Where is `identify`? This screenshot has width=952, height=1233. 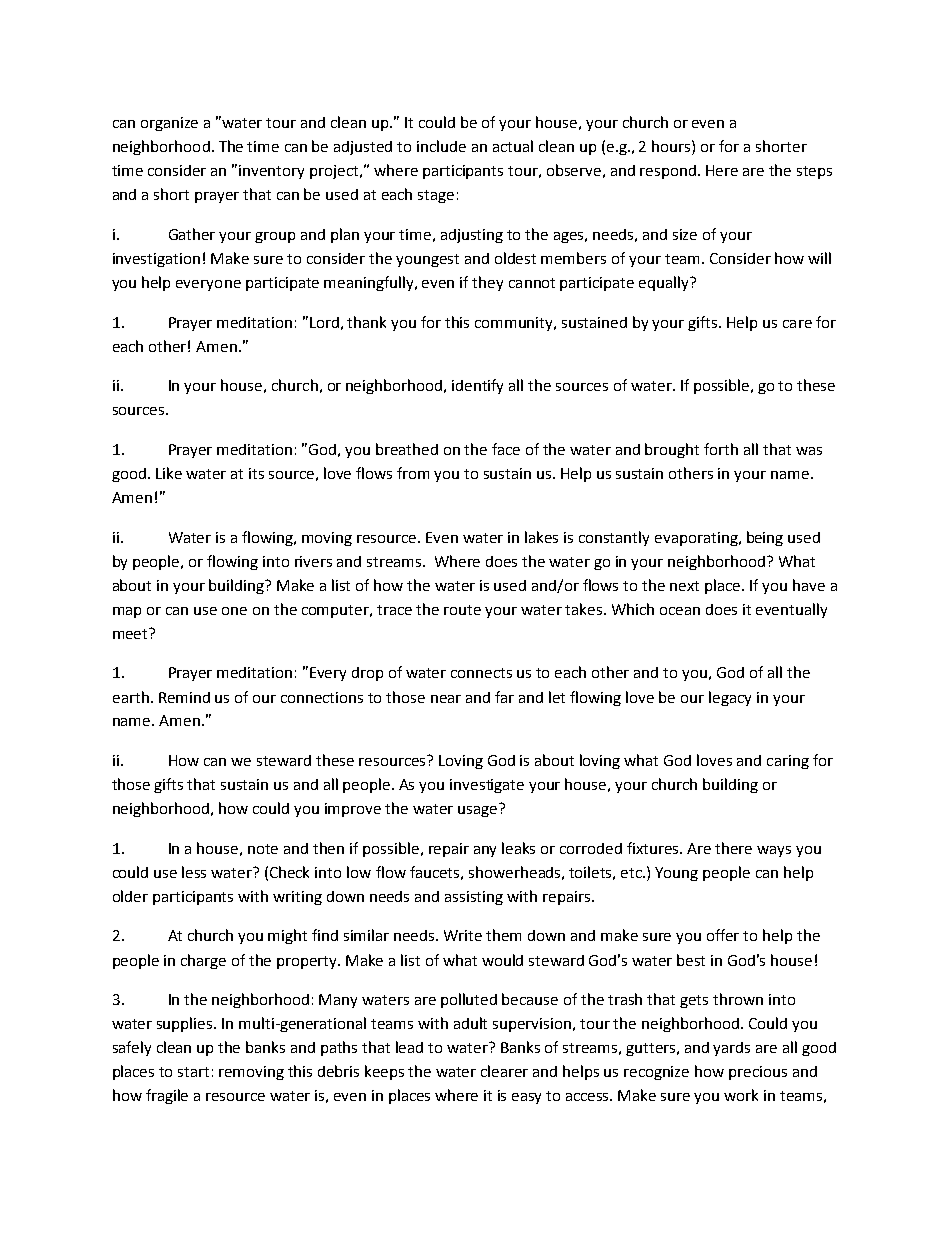 identify is located at coordinates (477, 386).
